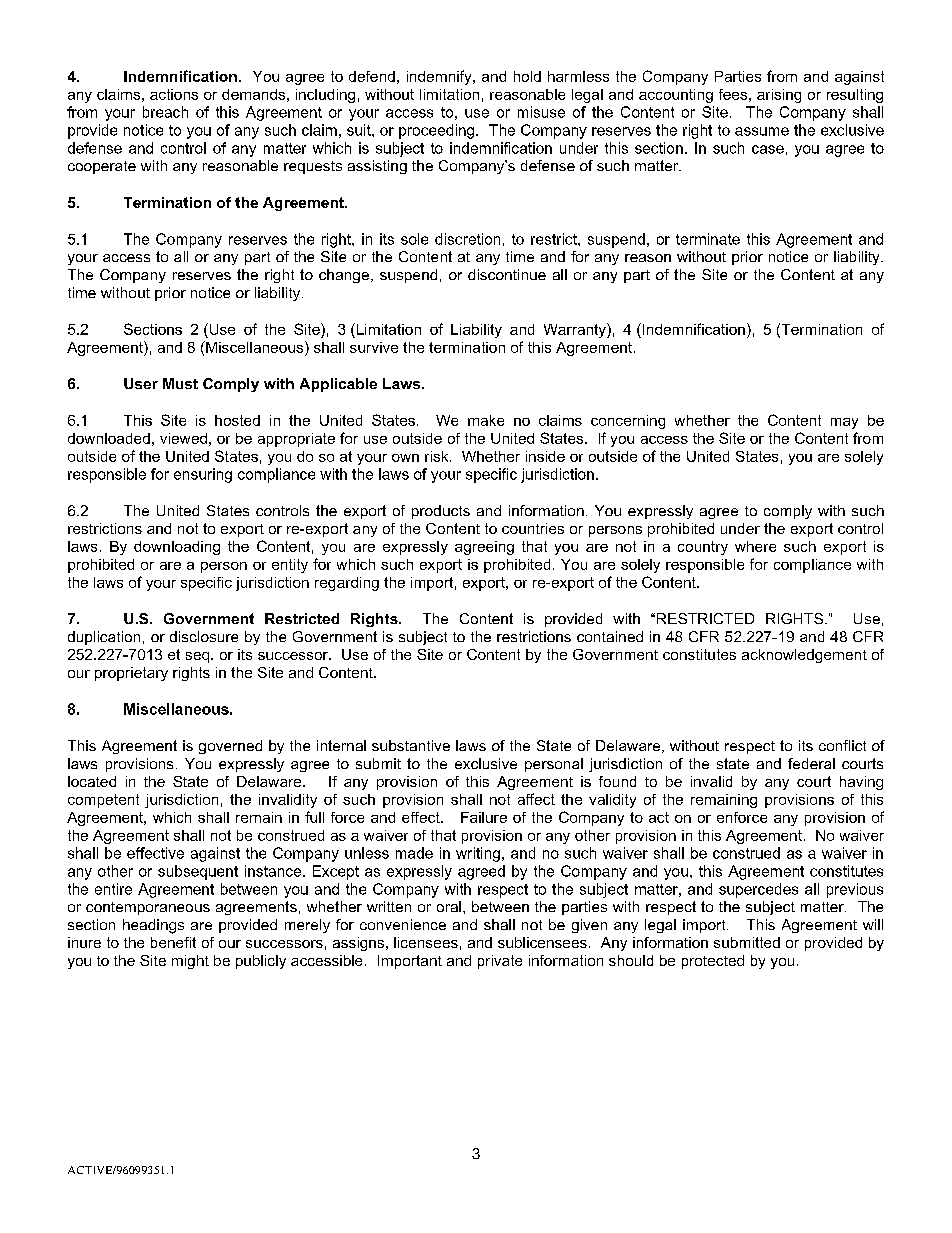 This document has height=1233, width=952. I want to click on downloading, so click(177, 548).
